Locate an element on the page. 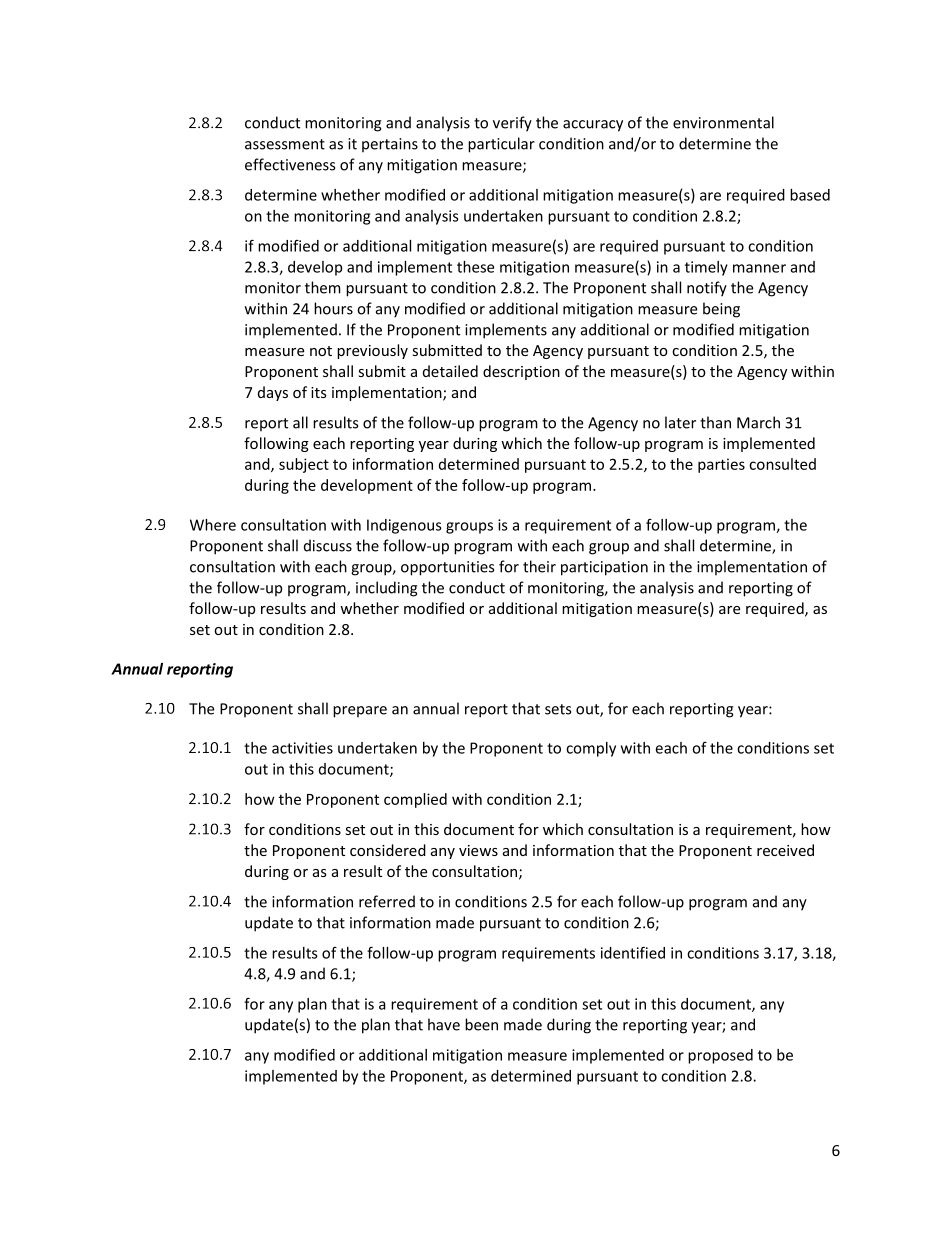 Image resolution: width=952 pixels, height=1233 pixels. environmental is located at coordinates (723, 122).
